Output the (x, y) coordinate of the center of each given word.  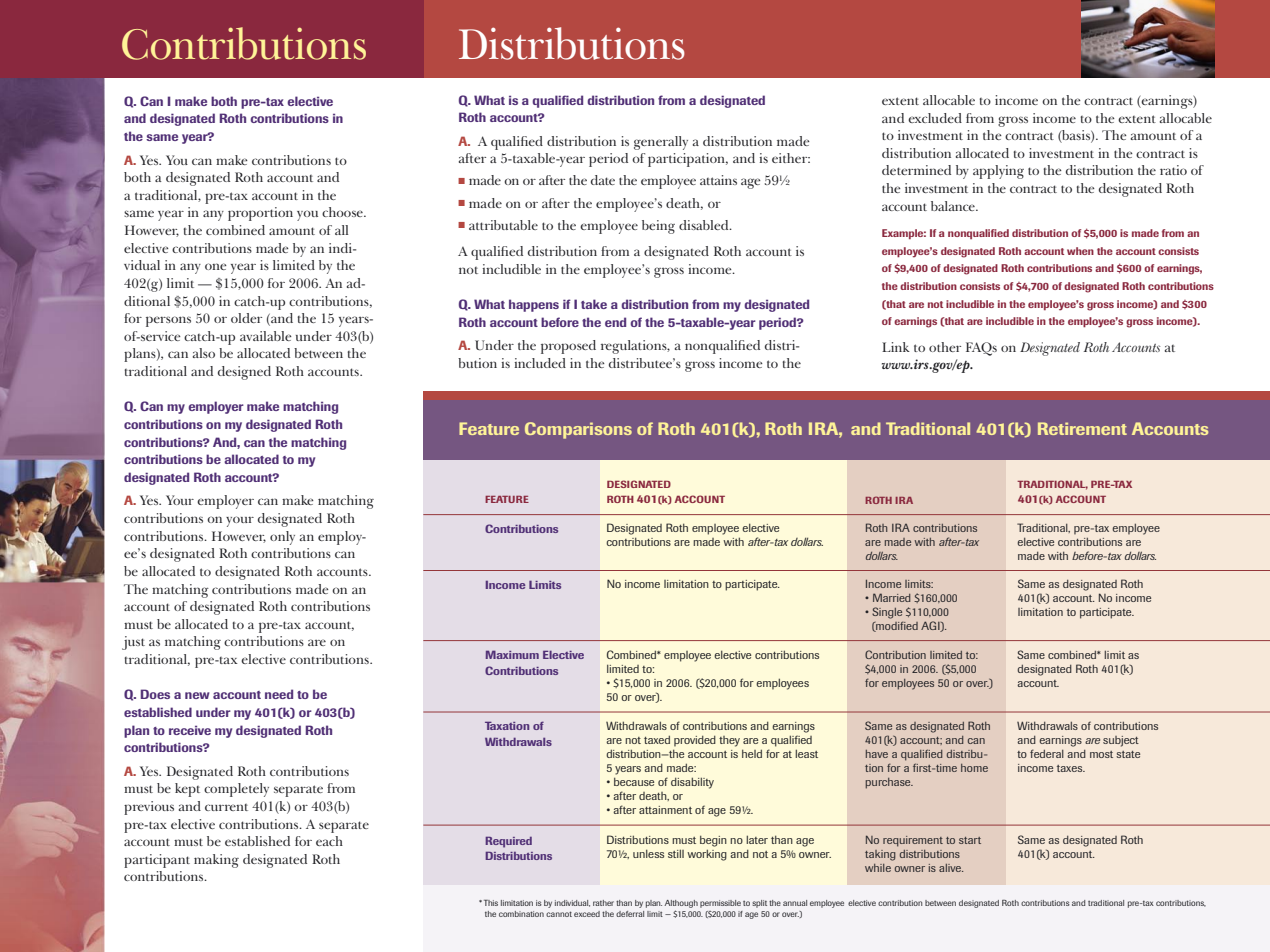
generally (661, 143)
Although (681, 904)
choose (343, 212)
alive (951, 868)
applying (998, 172)
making (216, 861)
